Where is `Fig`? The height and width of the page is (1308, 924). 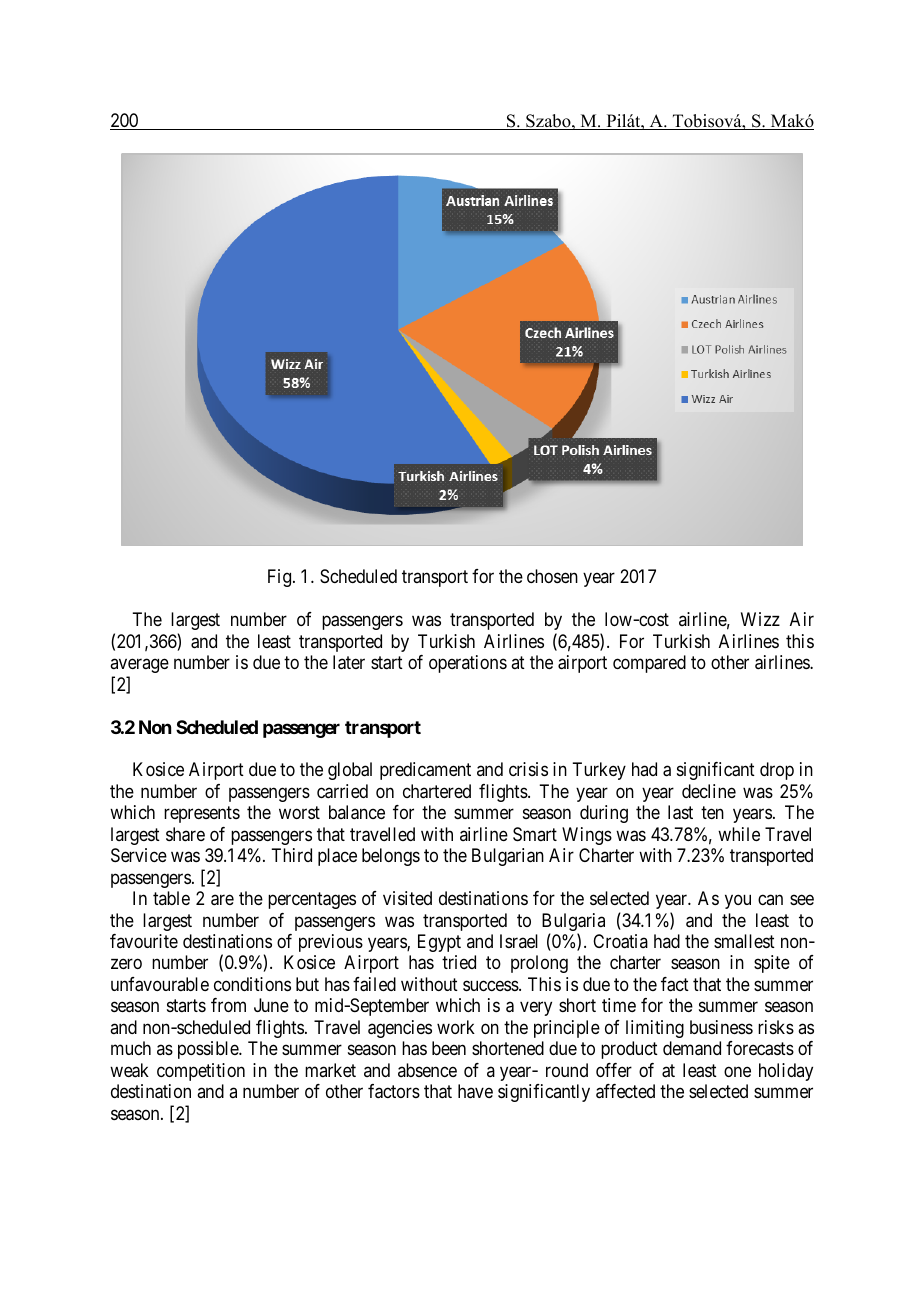 Fig is located at coordinates (281, 578).
